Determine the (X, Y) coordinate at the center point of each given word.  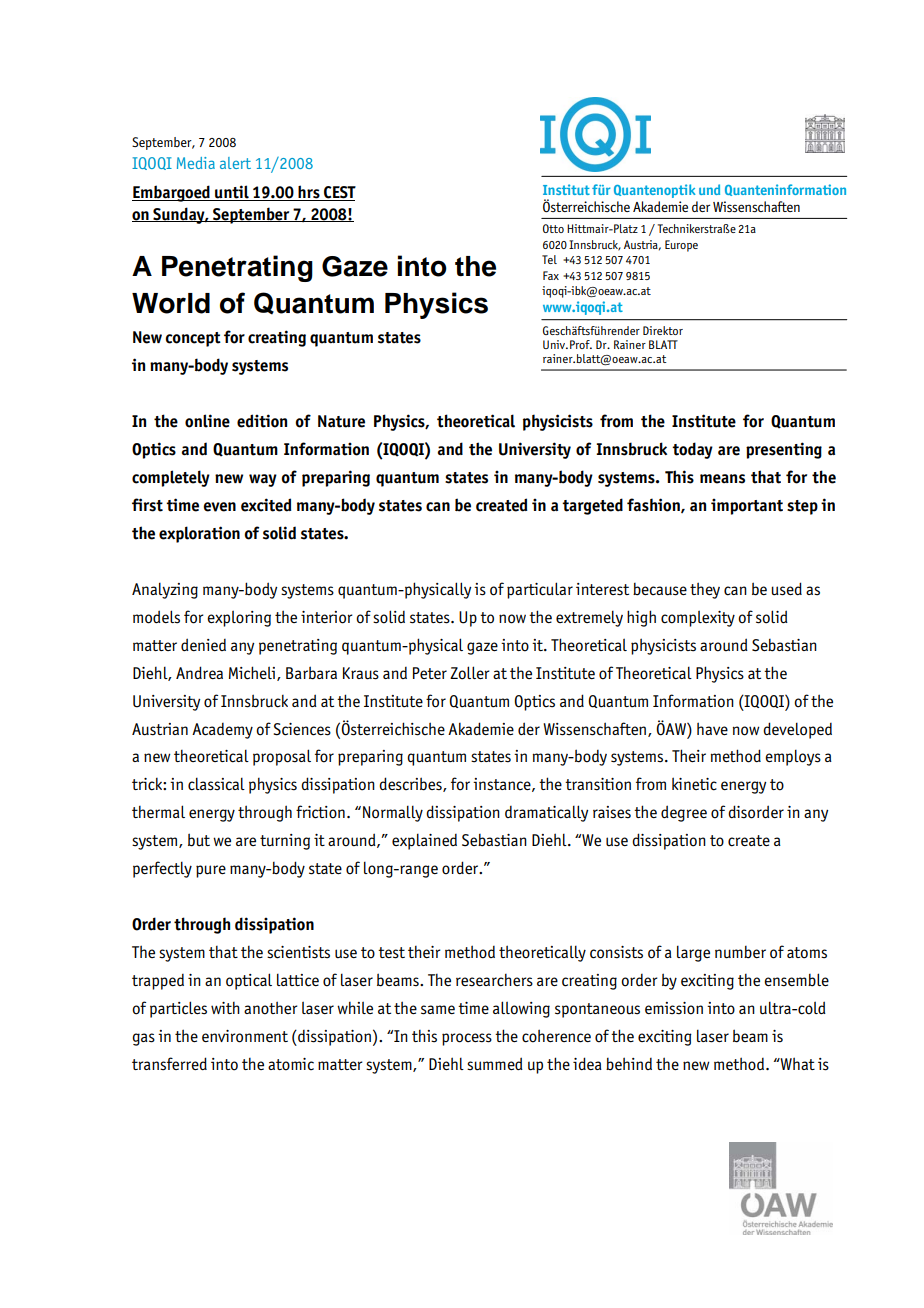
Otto (553, 228)
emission (674, 1008)
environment (245, 1036)
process (467, 1039)
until (232, 193)
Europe (681, 246)
